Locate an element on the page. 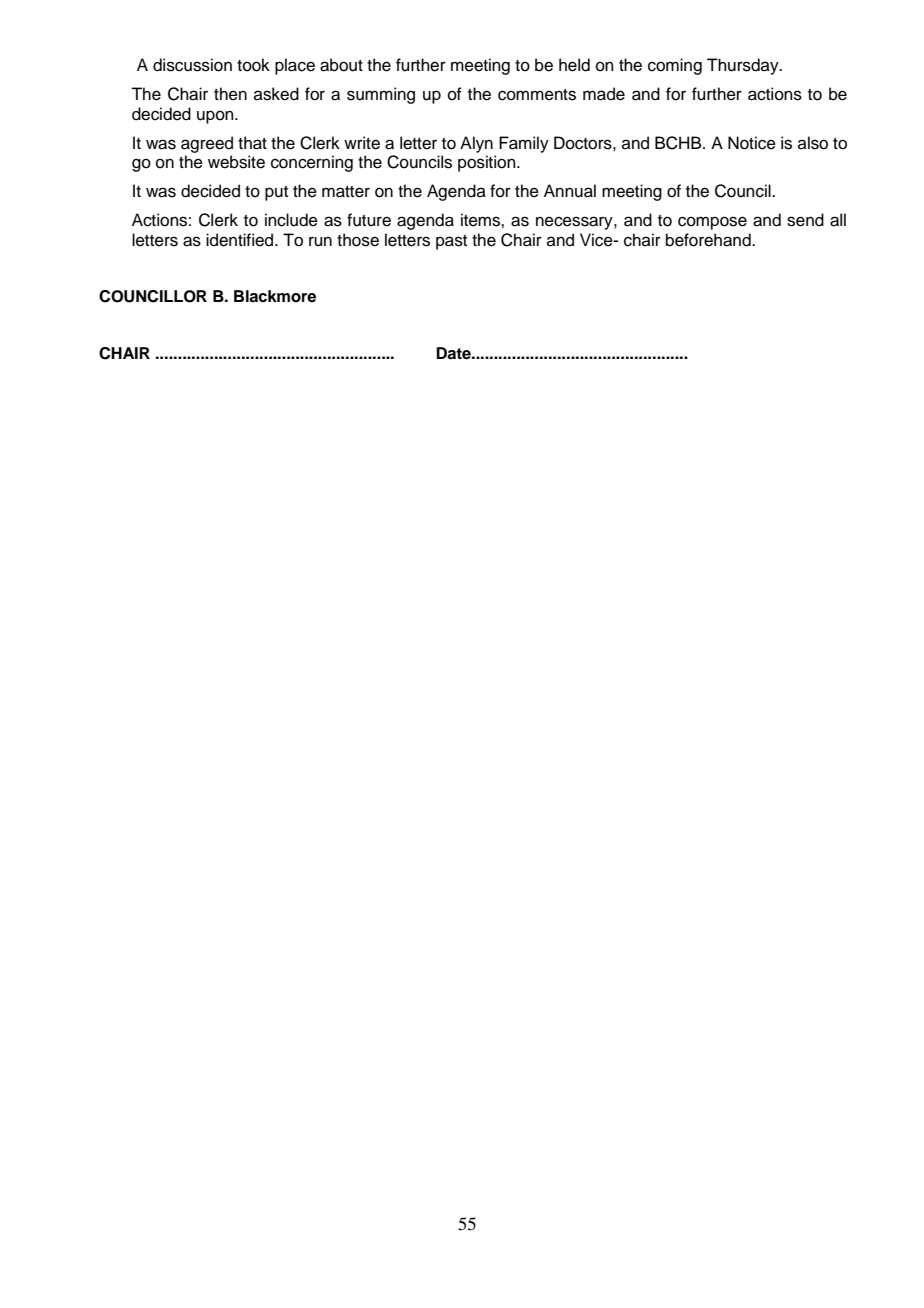  place is located at coordinates (295, 66).
